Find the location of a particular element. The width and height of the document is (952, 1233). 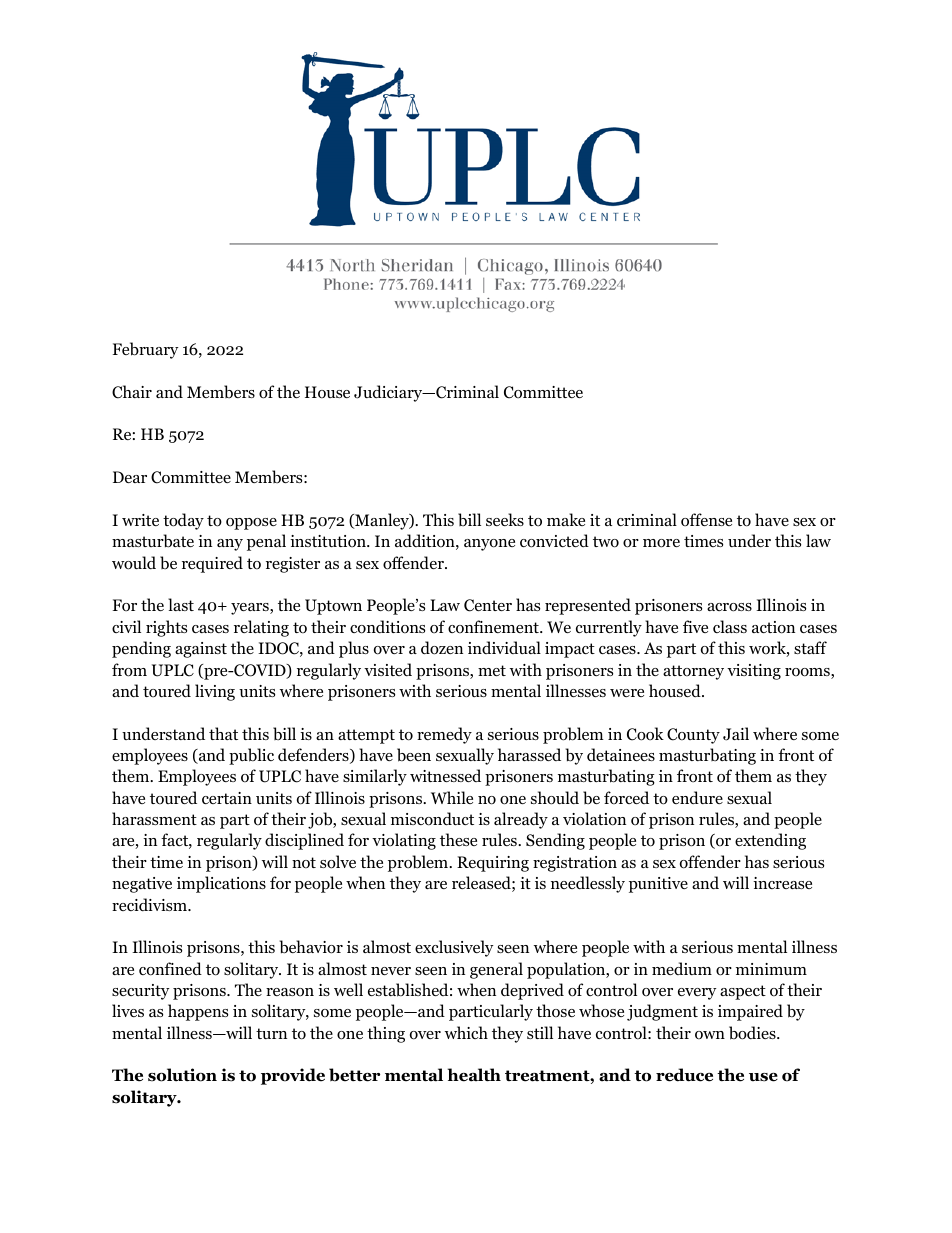

health is located at coordinates (474, 1075).
